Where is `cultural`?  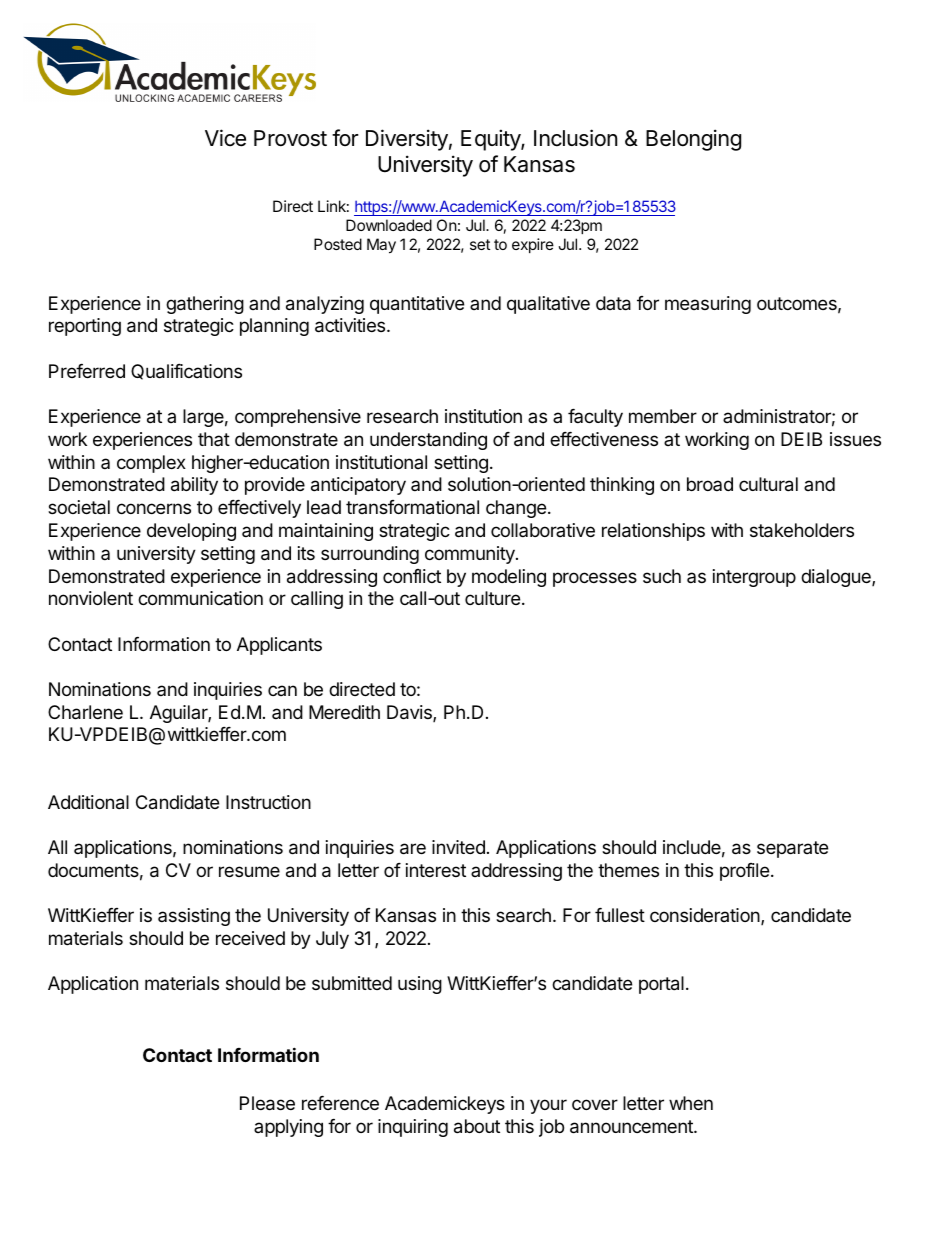
cultural is located at coordinates (768, 484).
